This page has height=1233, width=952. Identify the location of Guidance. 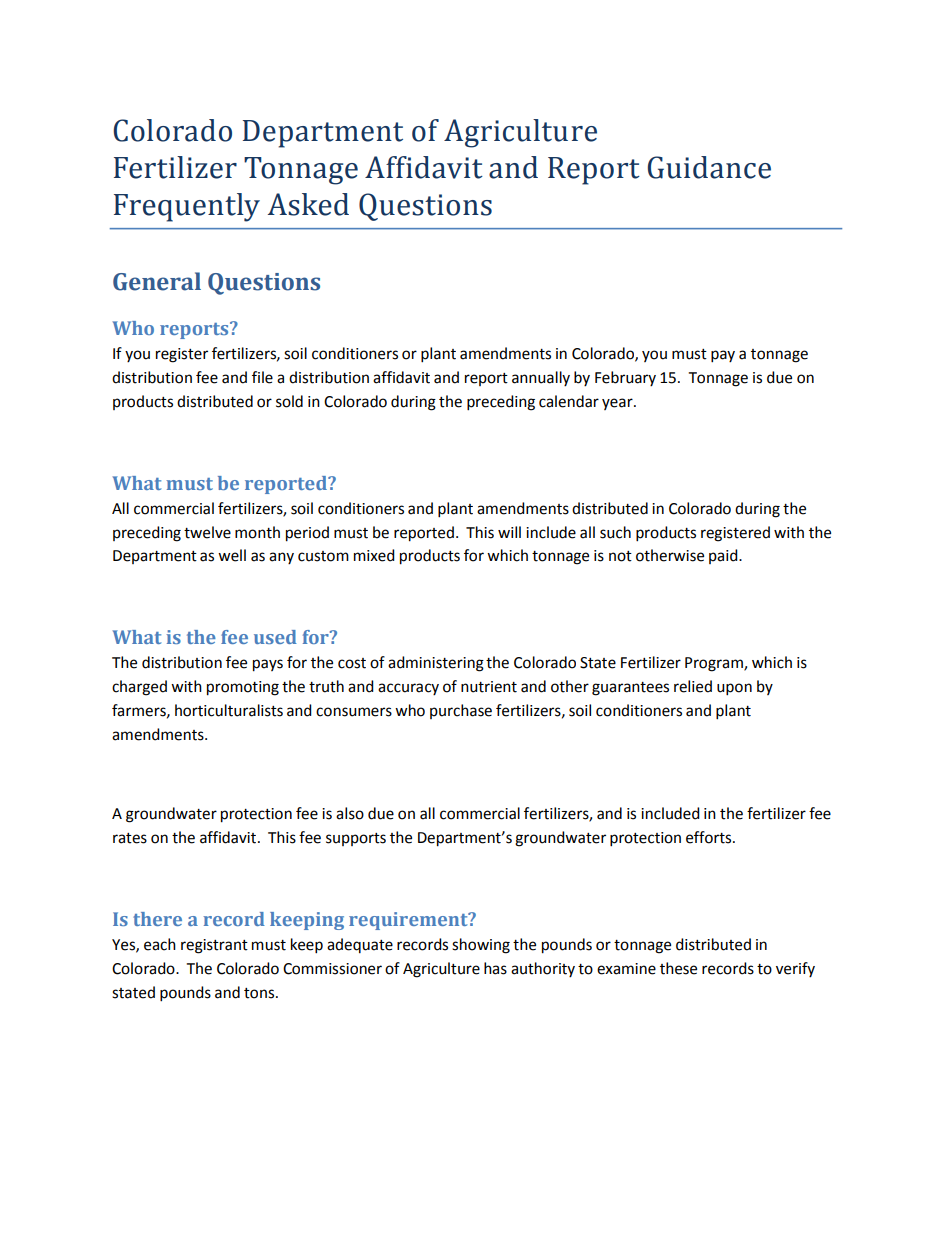
(709, 167).
